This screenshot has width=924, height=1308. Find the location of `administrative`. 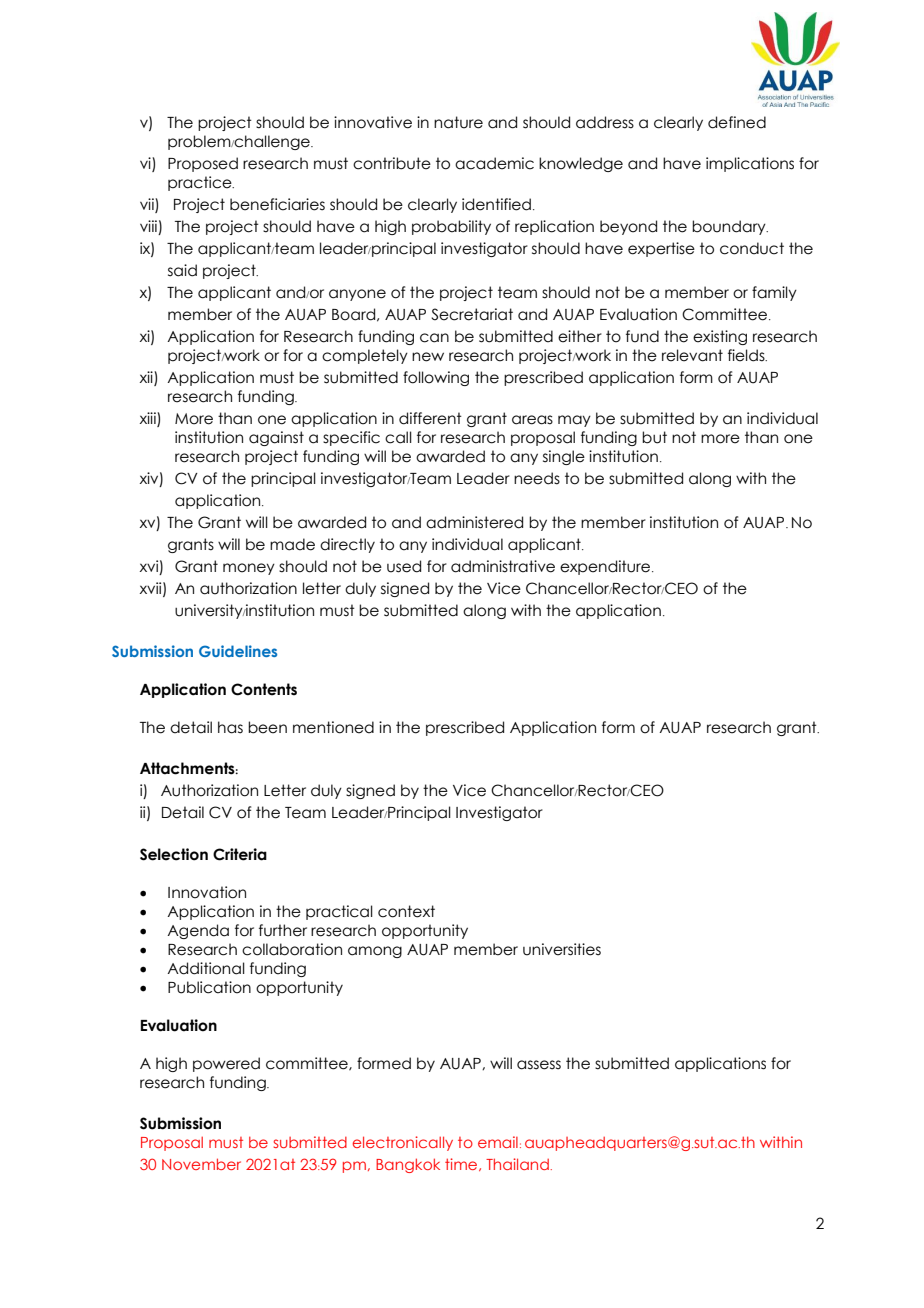

administrative is located at coordinates (503, 566).
